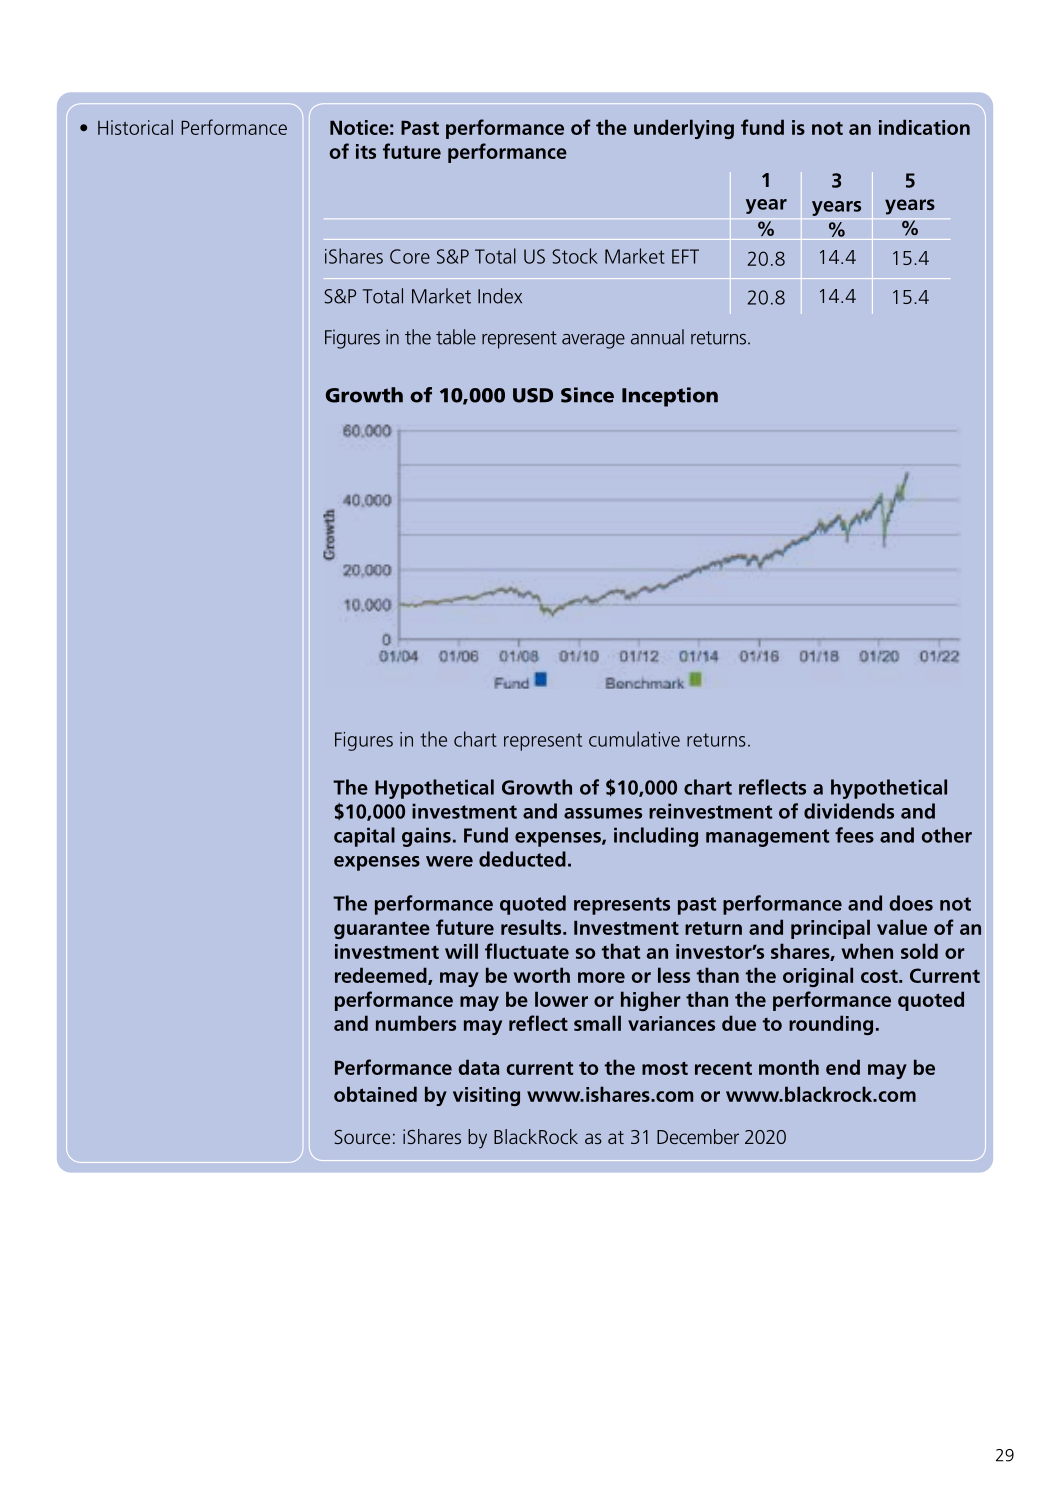 The height and width of the screenshot is (1490, 1050). What do you see at coordinates (522, 859) in the screenshot?
I see `deducted` at bounding box center [522, 859].
